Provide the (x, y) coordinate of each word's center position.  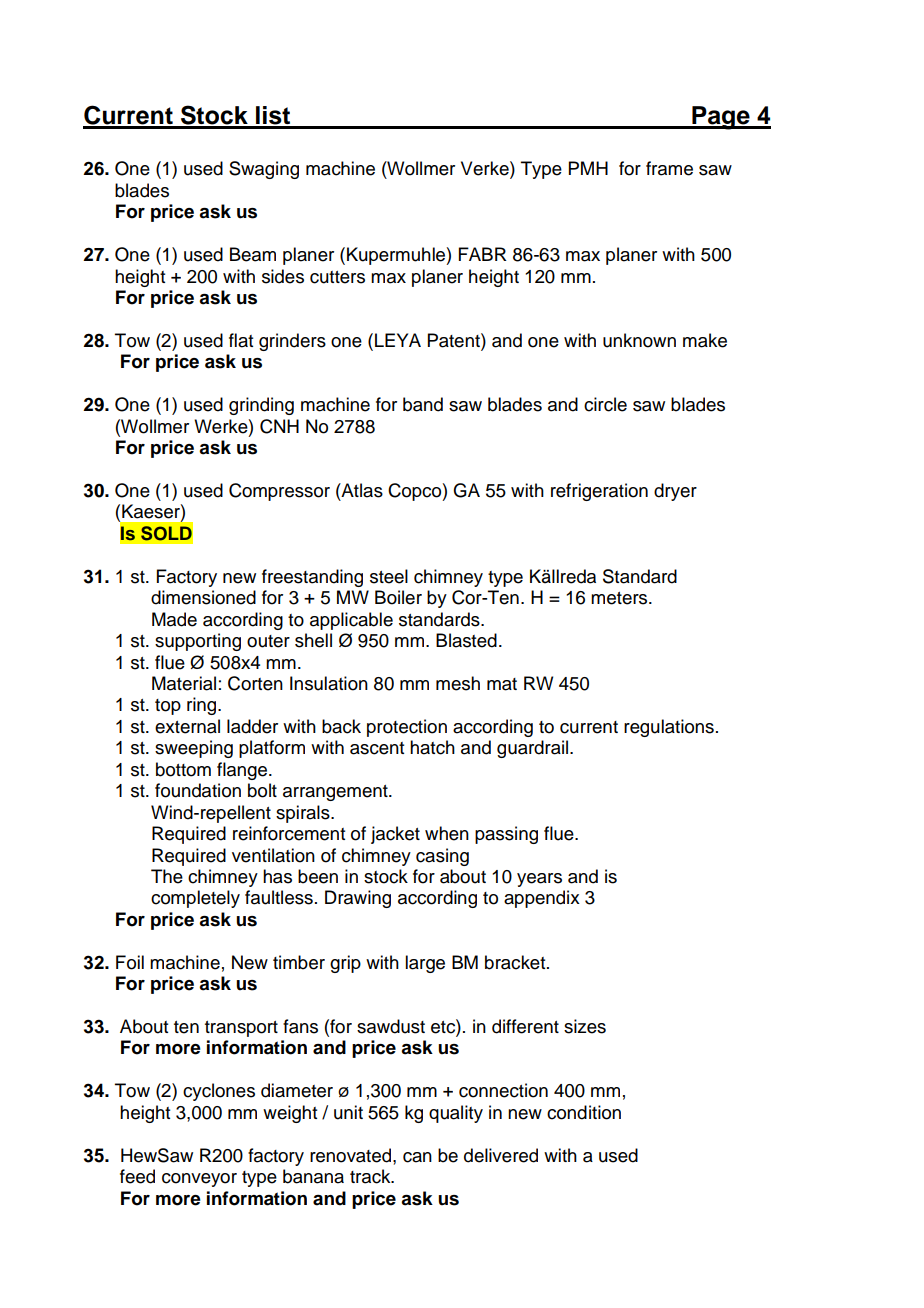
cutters (337, 277)
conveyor (199, 1180)
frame (669, 168)
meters (620, 598)
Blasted (466, 640)
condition (584, 1112)
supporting (198, 642)
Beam (253, 254)
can (417, 1157)
